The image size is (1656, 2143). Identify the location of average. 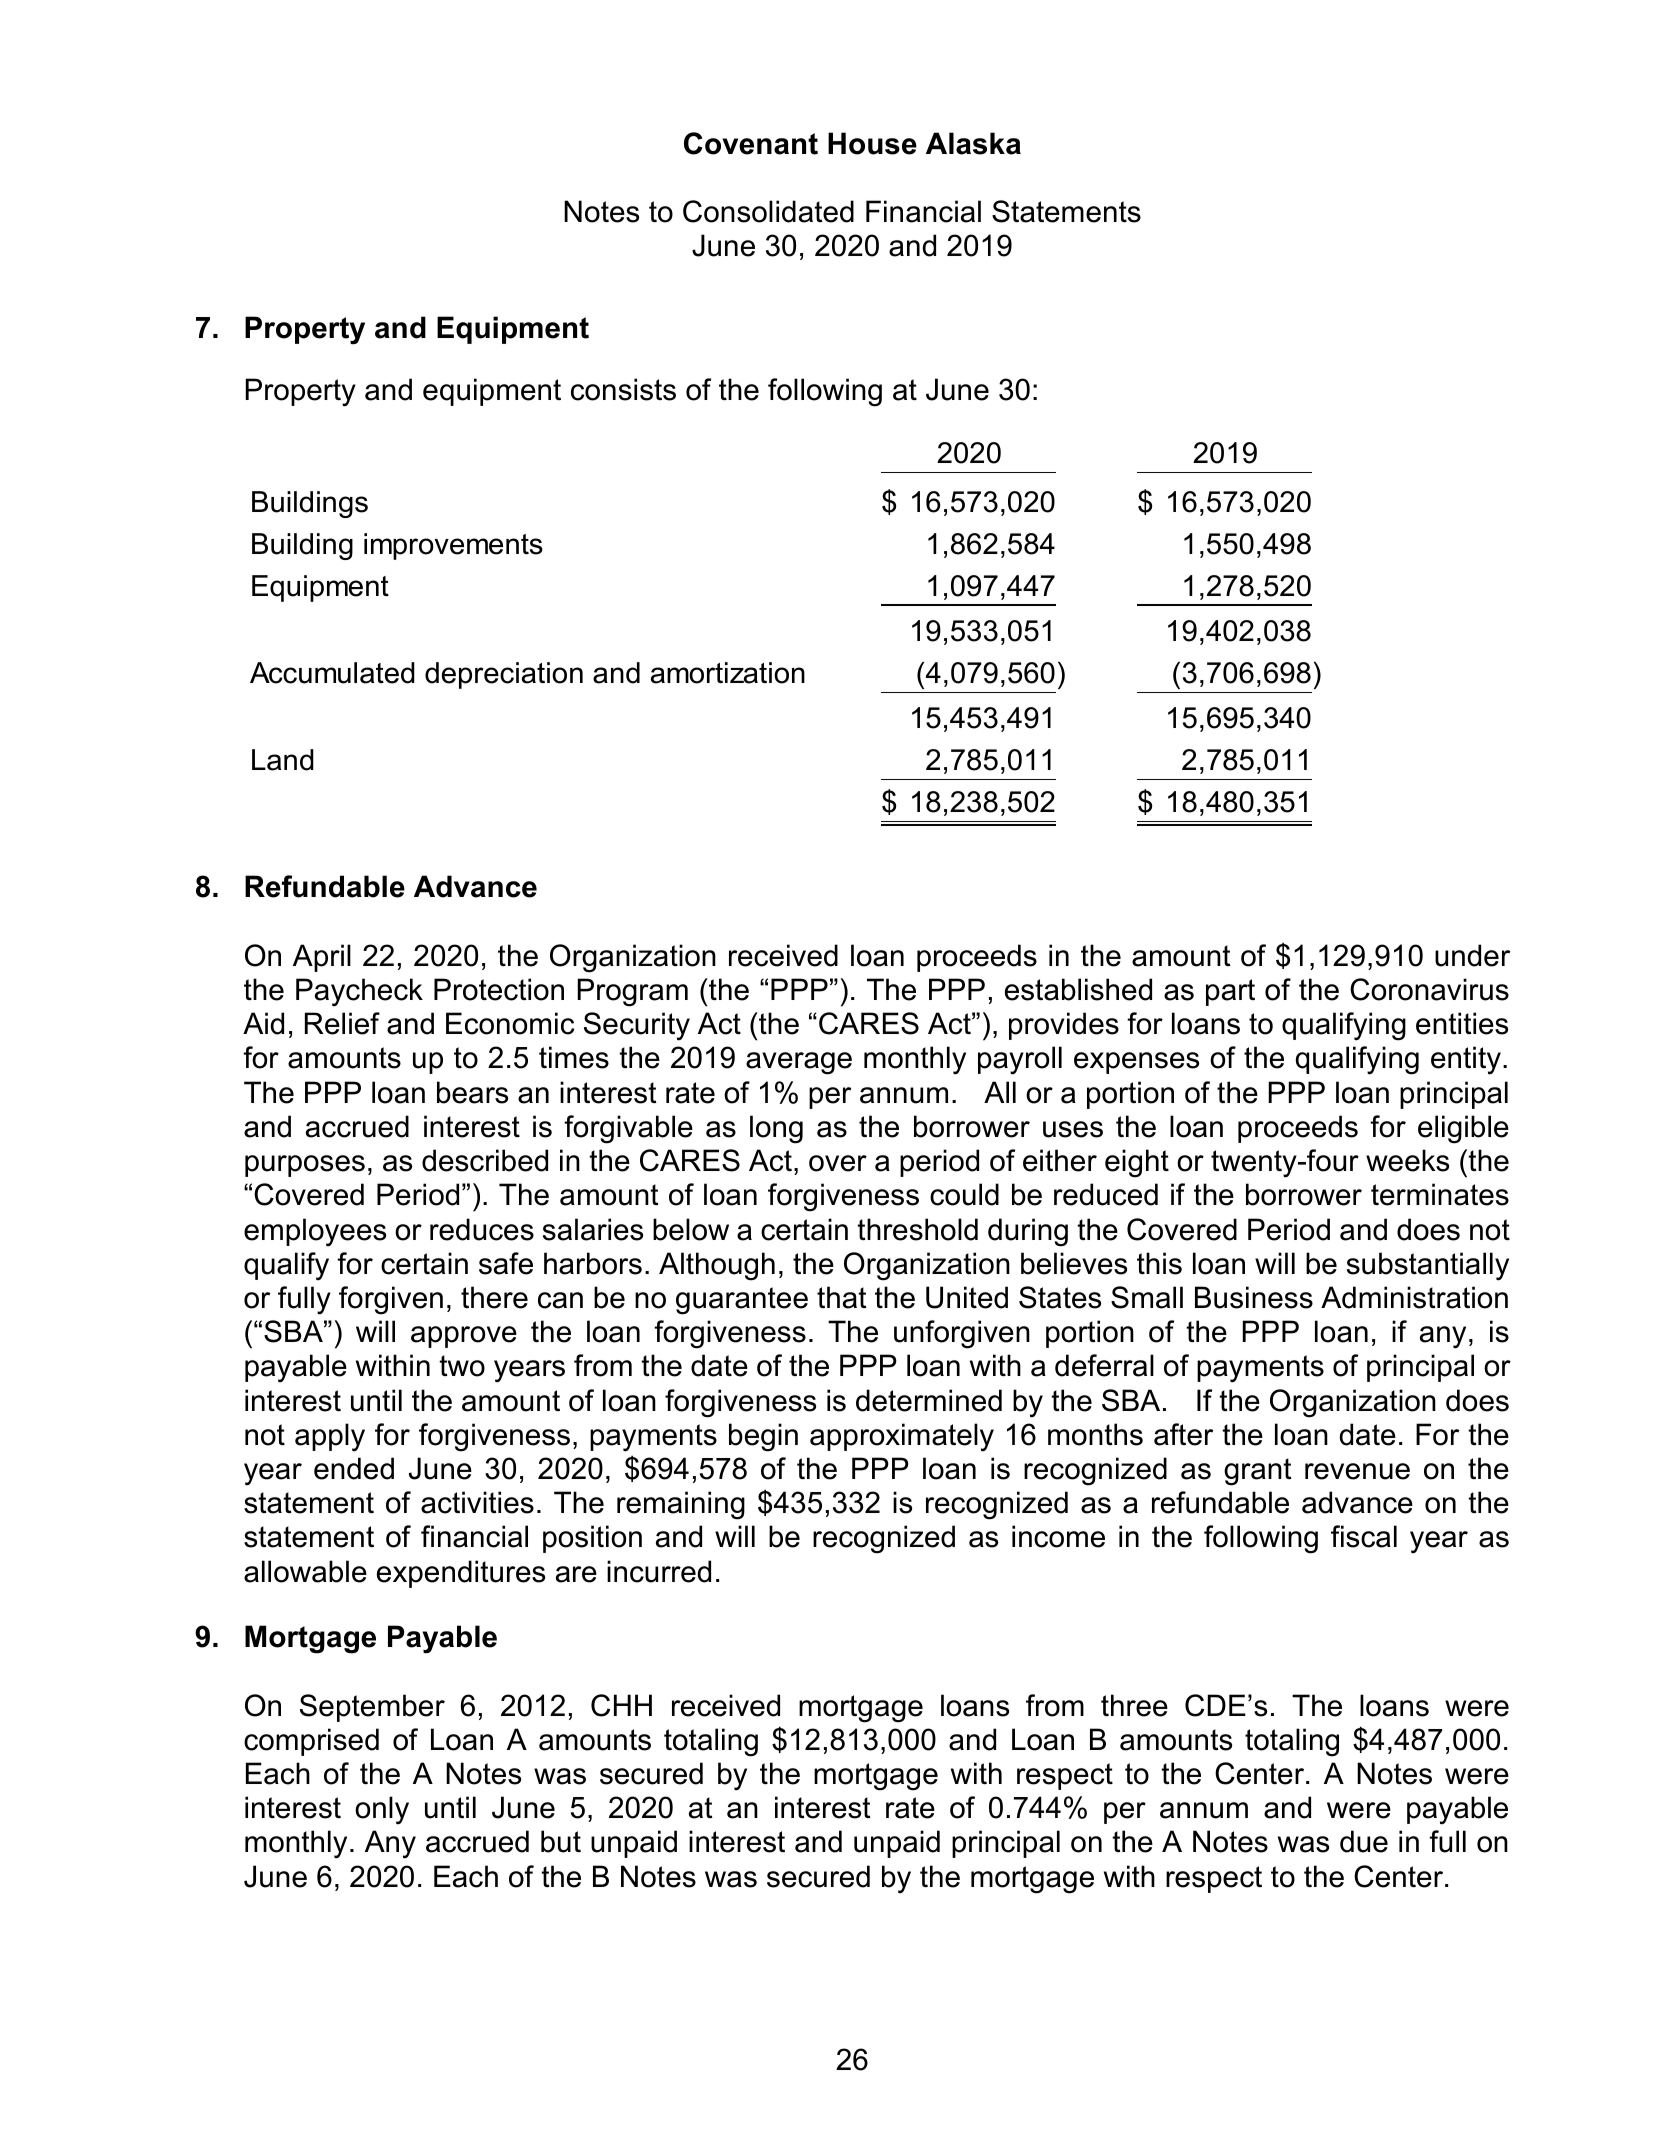
(799, 1063).
